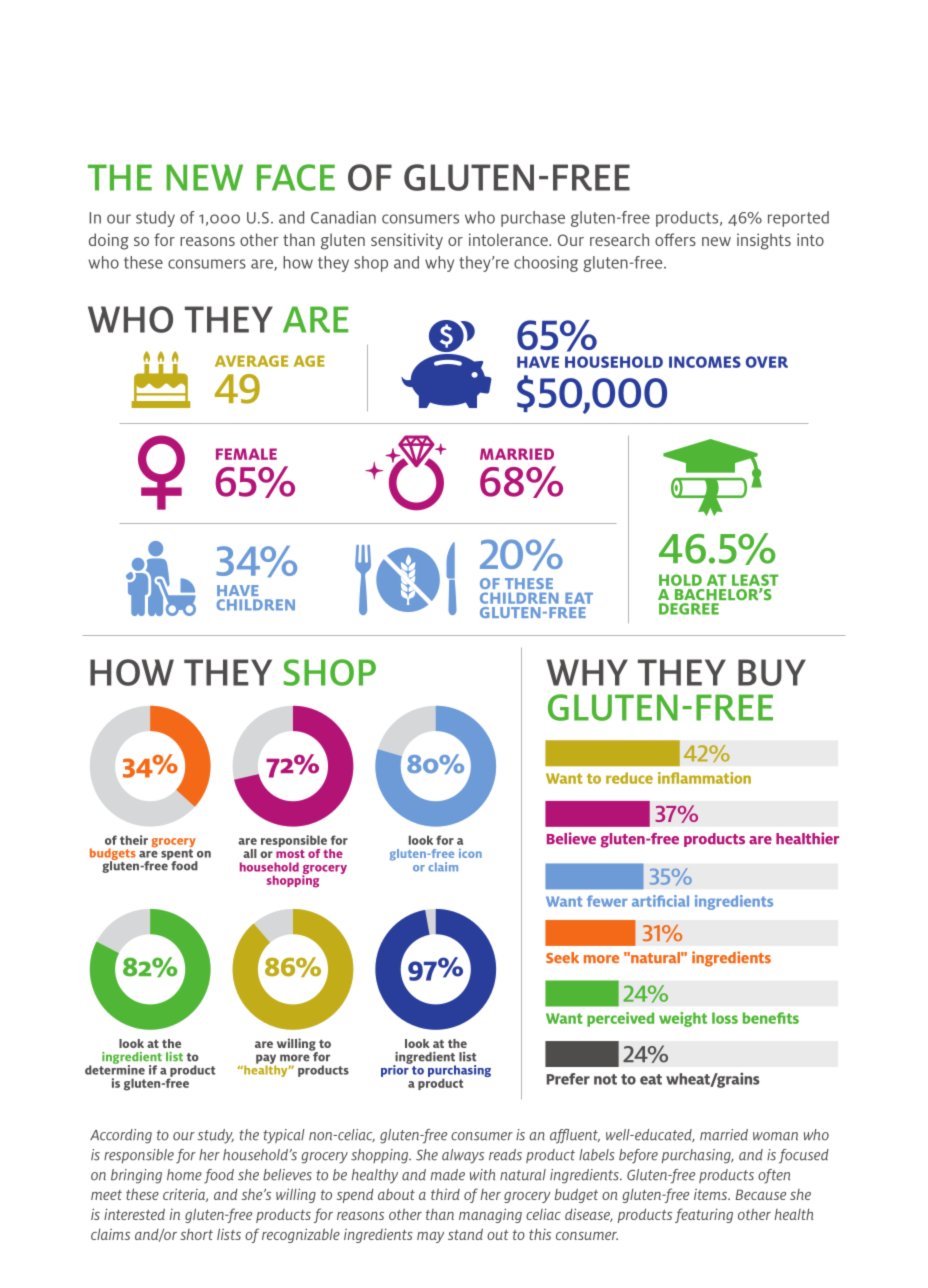 The image size is (928, 1288). Describe the element at coordinates (407, 241) in the image. I see `sensitivity` at that location.
